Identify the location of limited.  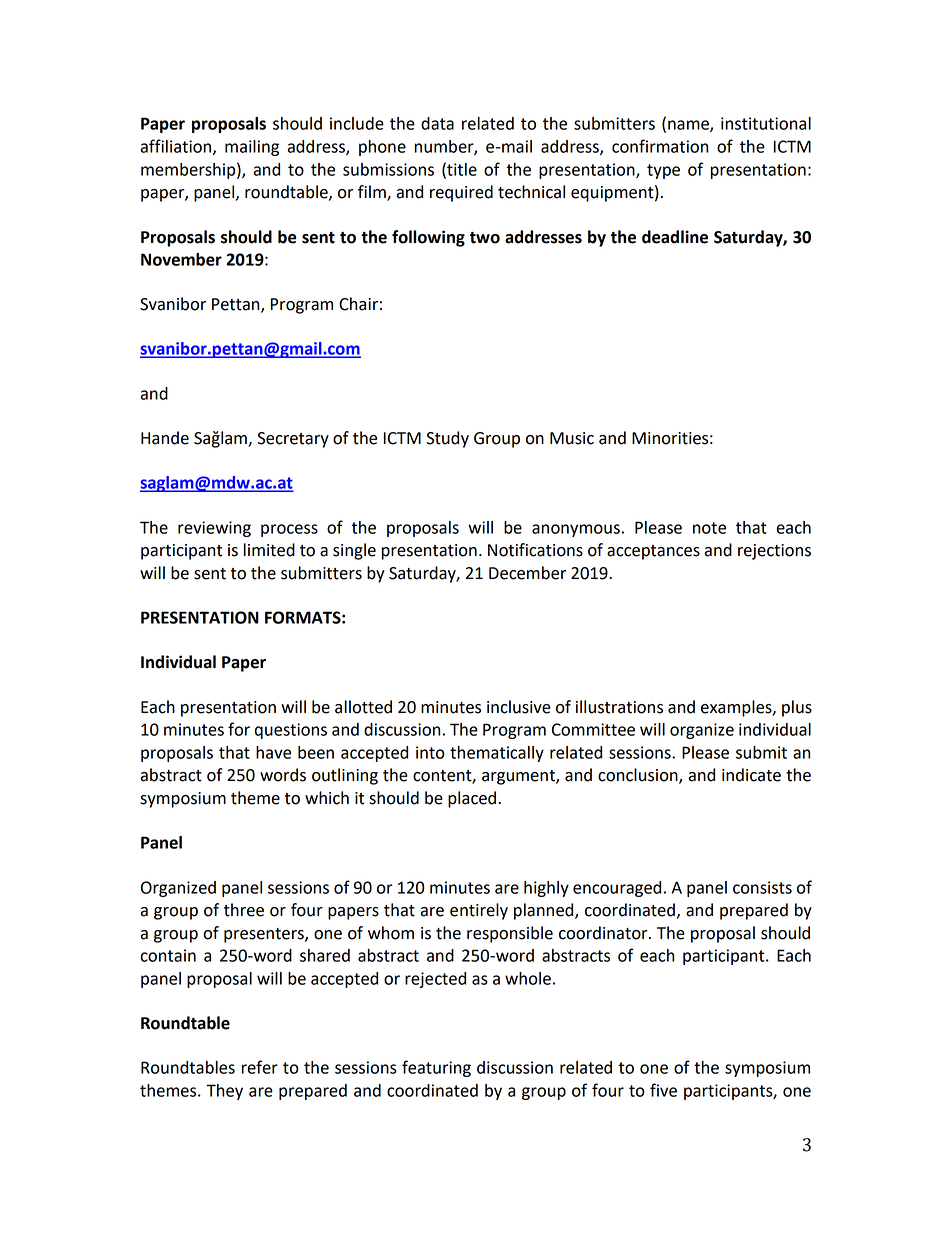
(269, 550).
